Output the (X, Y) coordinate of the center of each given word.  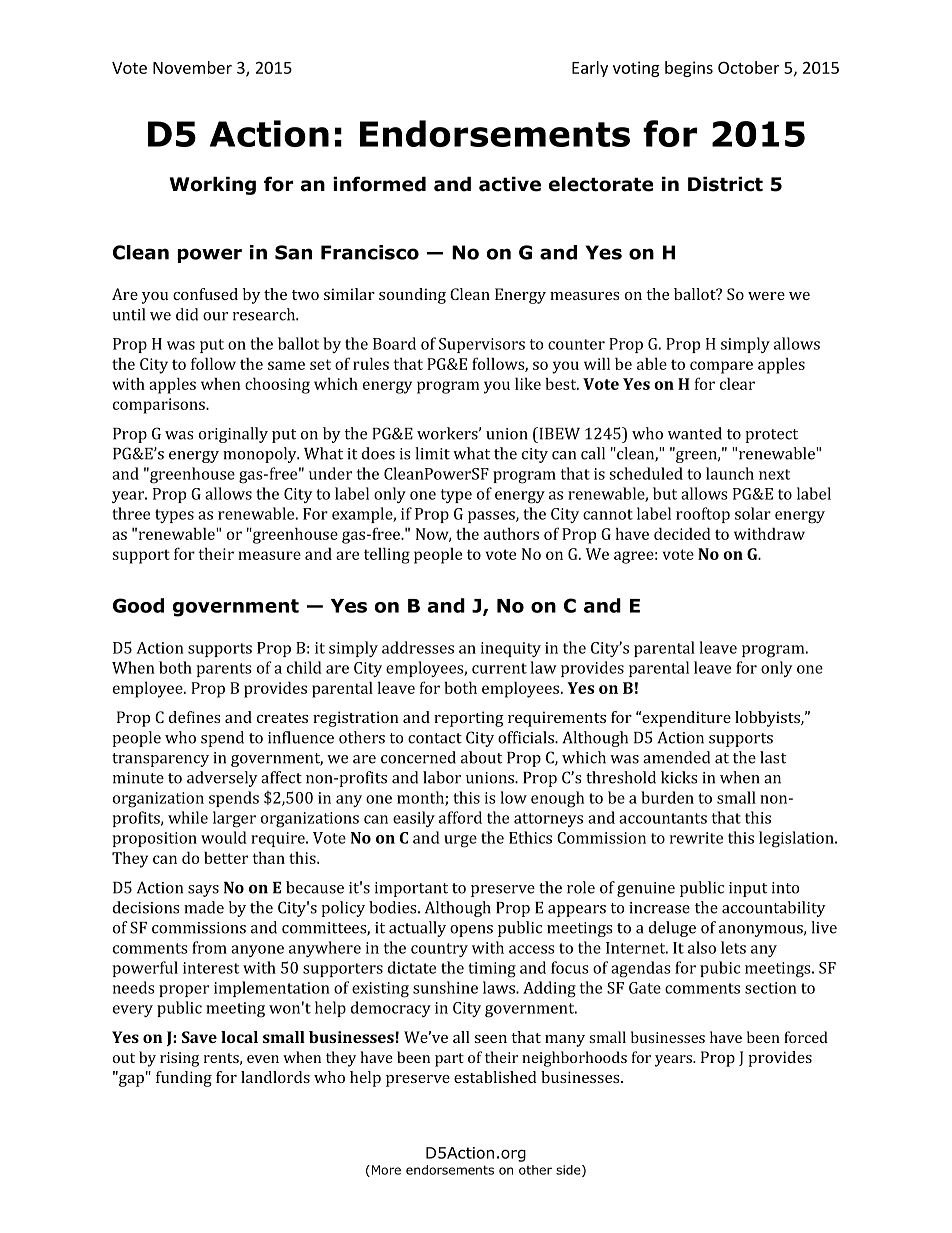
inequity (511, 649)
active (510, 184)
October (748, 67)
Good (138, 605)
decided (682, 533)
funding (184, 1079)
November (192, 67)
